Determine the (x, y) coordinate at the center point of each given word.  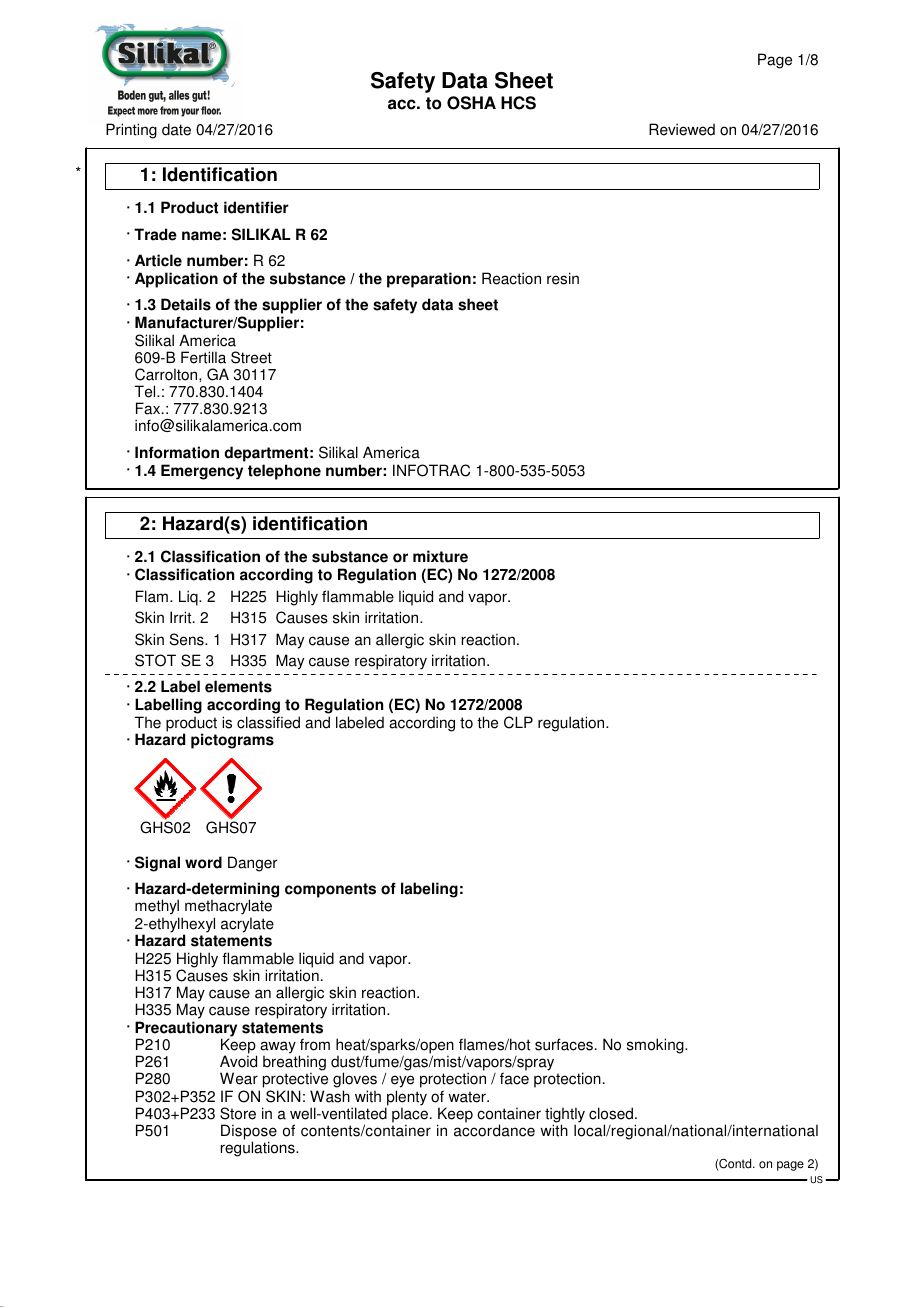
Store (238, 1113)
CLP (518, 722)
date (176, 129)
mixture (440, 556)
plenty (406, 1099)
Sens (188, 639)
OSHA (471, 103)
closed (612, 1113)
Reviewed (682, 129)
